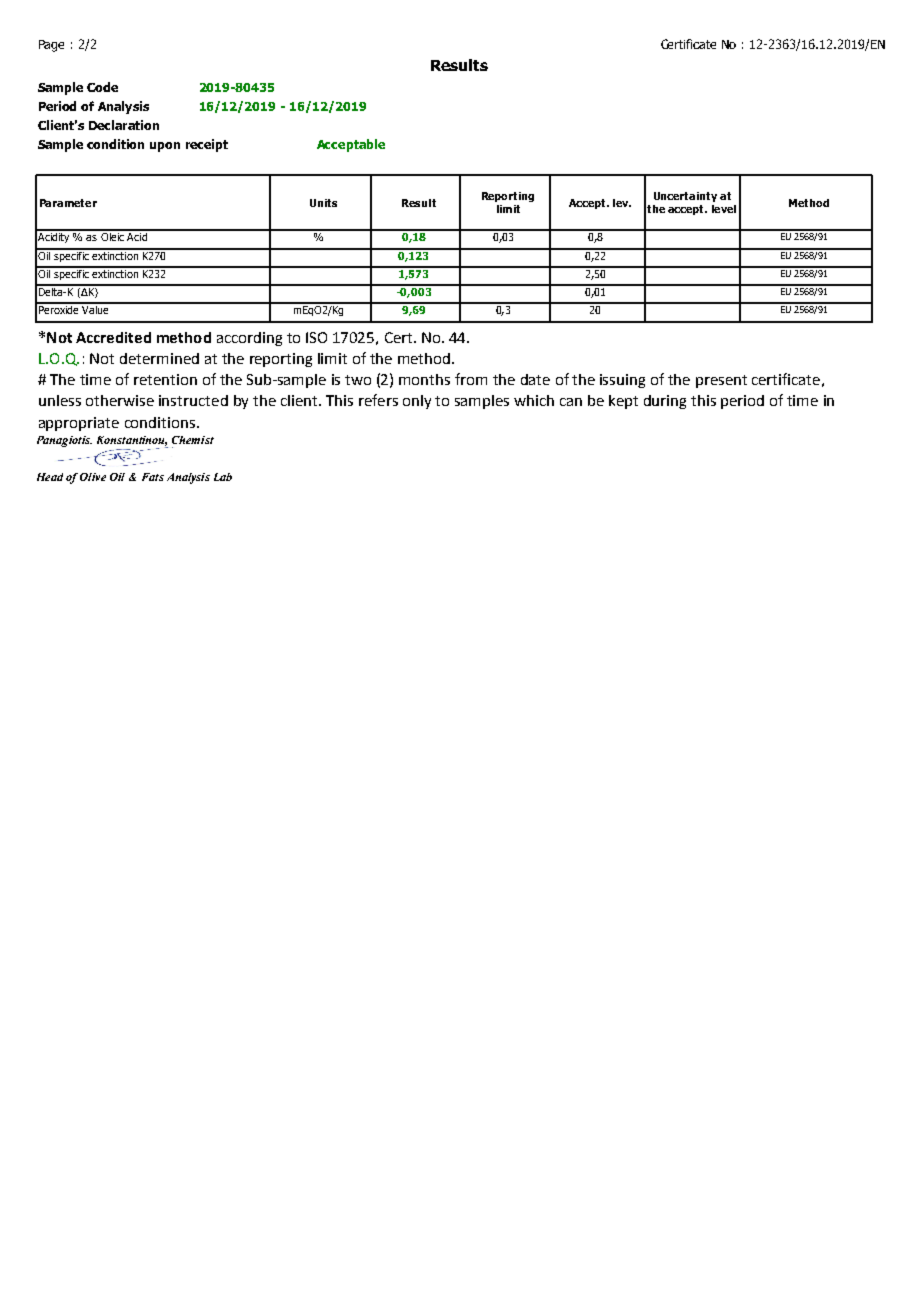  What do you see at coordinates (724, 209) in the image?
I see `level` at bounding box center [724, 209].
